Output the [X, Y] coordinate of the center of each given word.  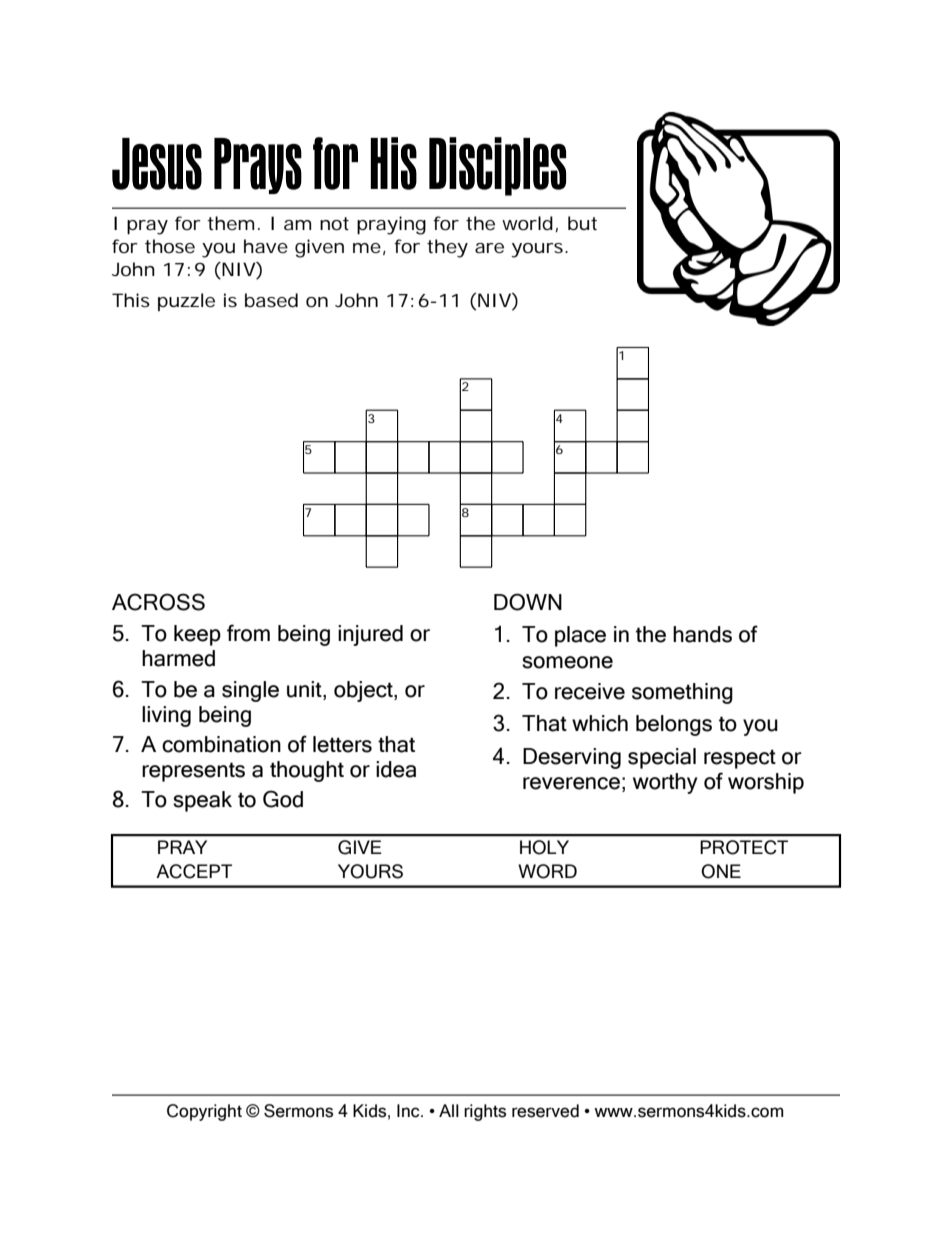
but [582, 223]
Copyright [204, 1112]
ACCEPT [194, 871]
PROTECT [744, 847]
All [449, 1110]
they [447, 248]
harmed [178, 658]
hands [702, 634]
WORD [547, 871]
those [170, 246]
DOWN [528, 602]
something [682, 693]
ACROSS [158, 602]
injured [370, 635]
